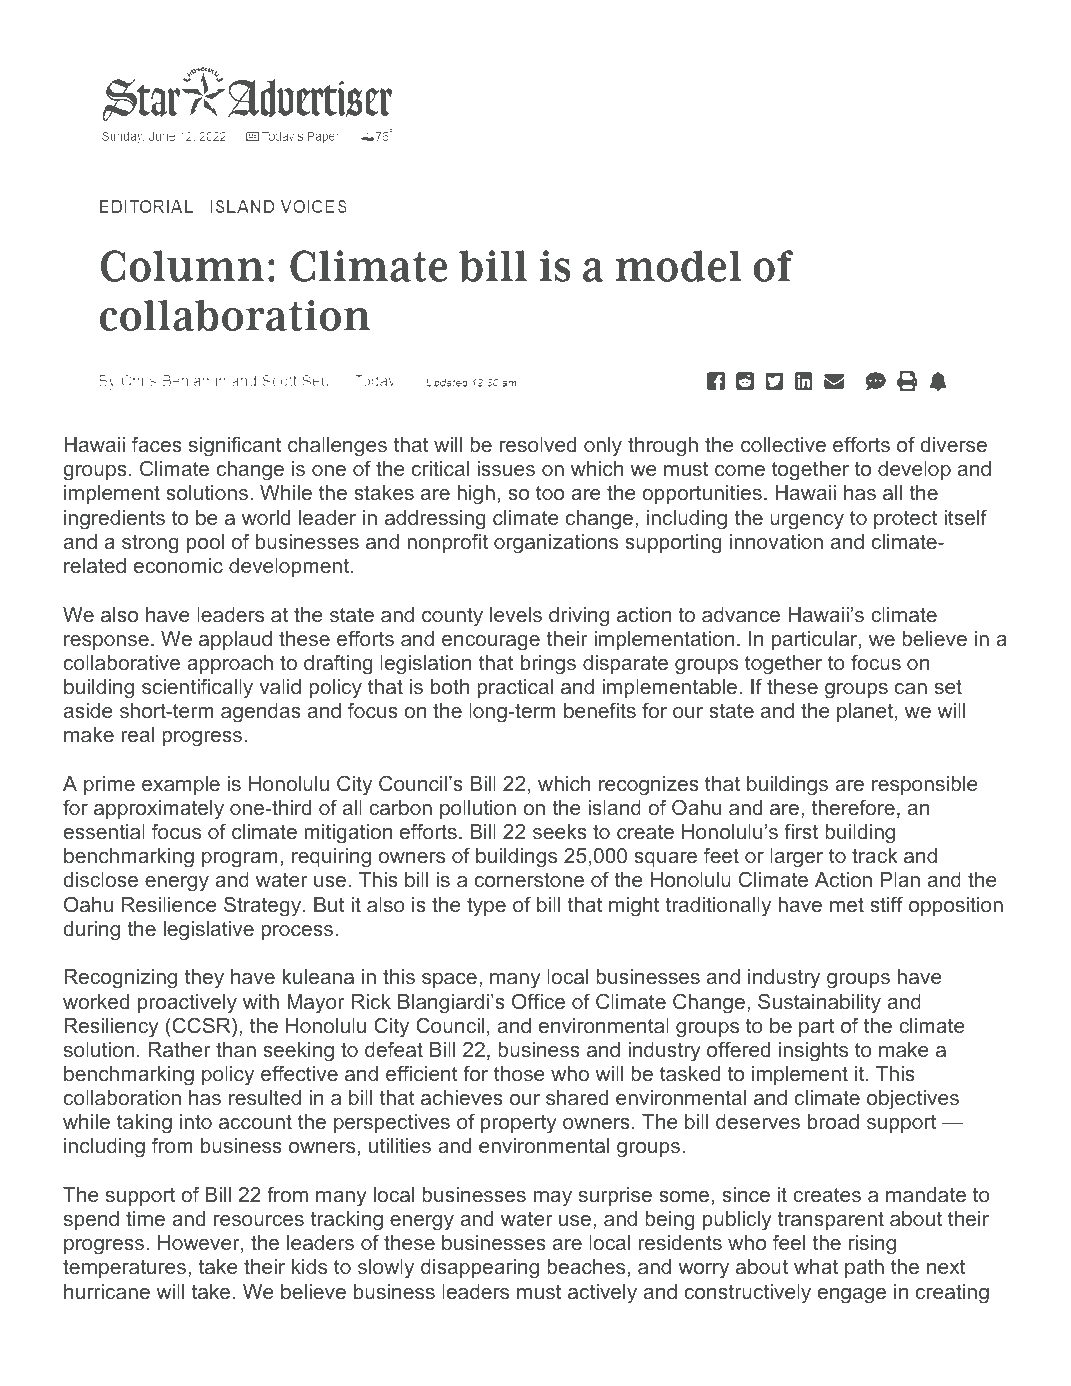 This document has width=1071, height=1386. I want to click on into, so click(196, 1121).
